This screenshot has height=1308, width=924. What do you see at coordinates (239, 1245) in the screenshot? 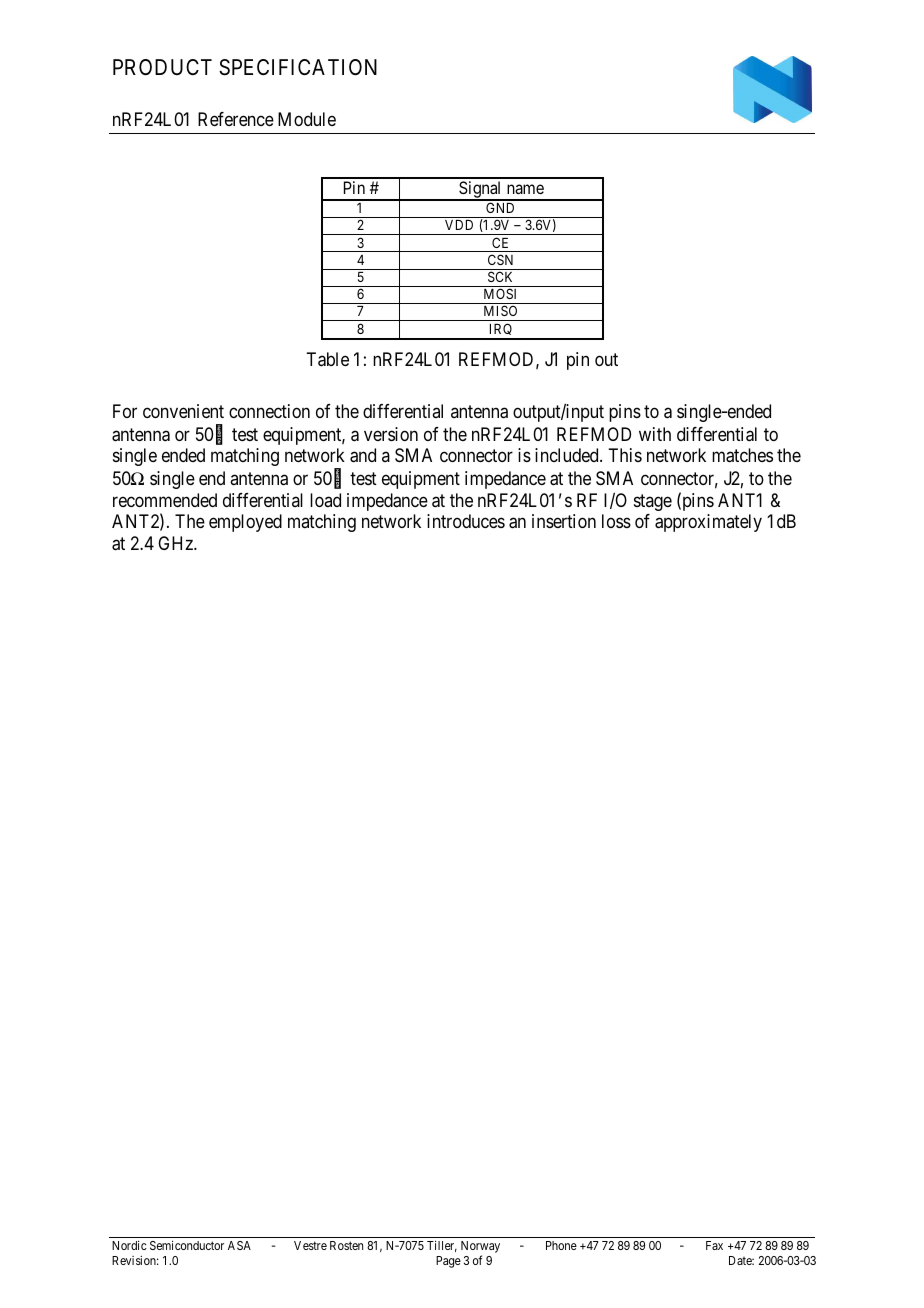
I see `ASA` at bounding box center [239, 1245].
